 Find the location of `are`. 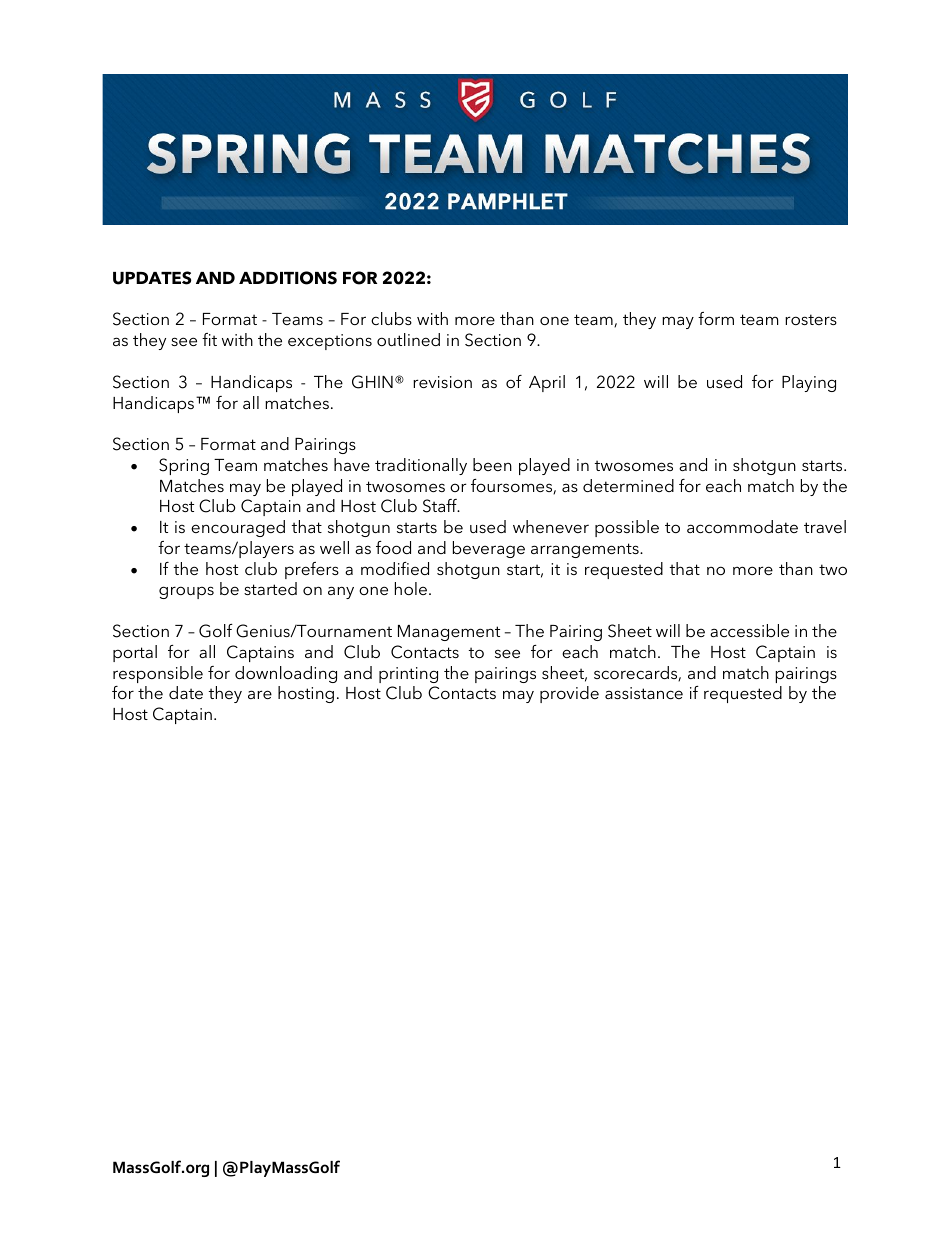

are is located at coordinates (260, 694).
